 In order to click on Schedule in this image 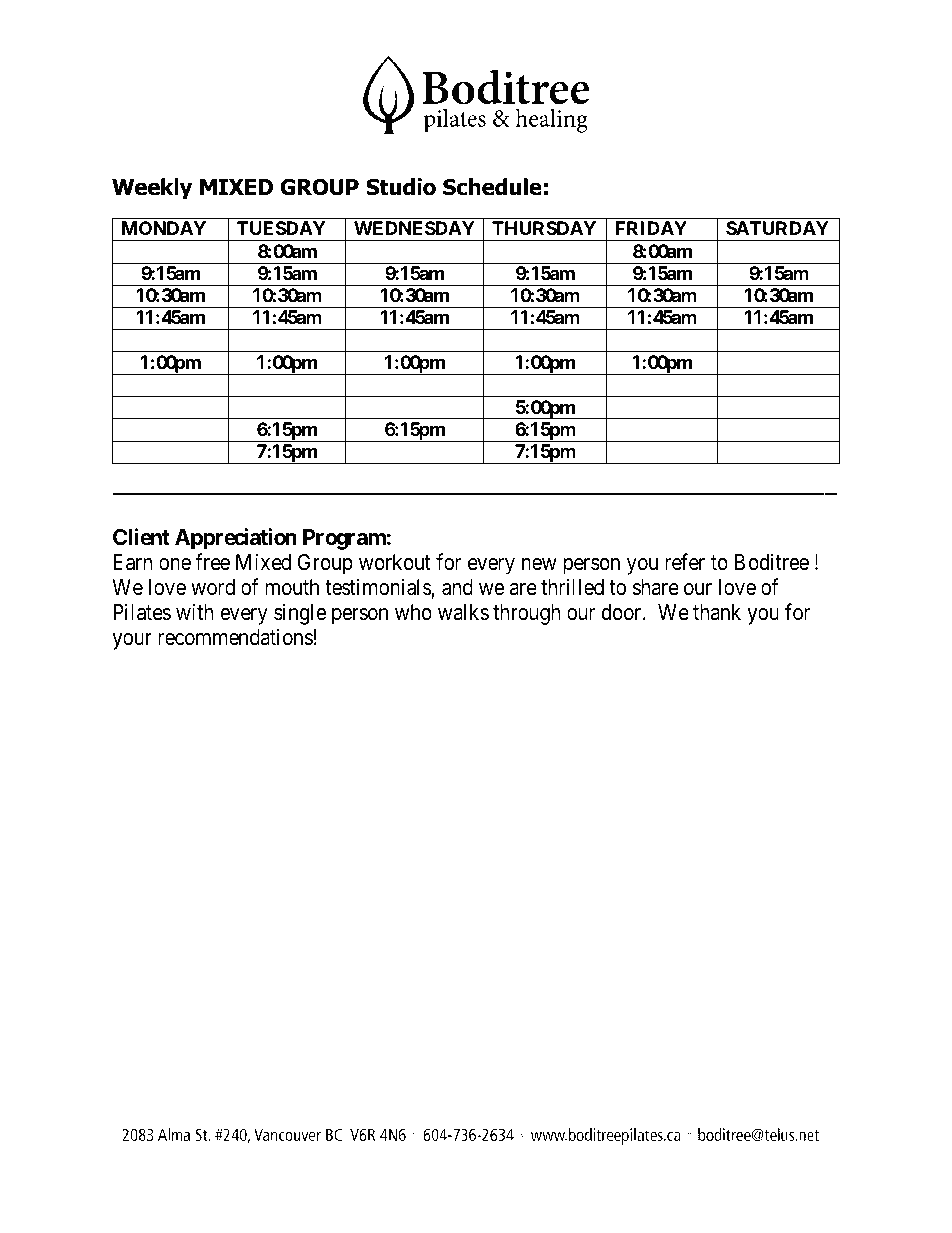, I will do `click(492, 187)`.
